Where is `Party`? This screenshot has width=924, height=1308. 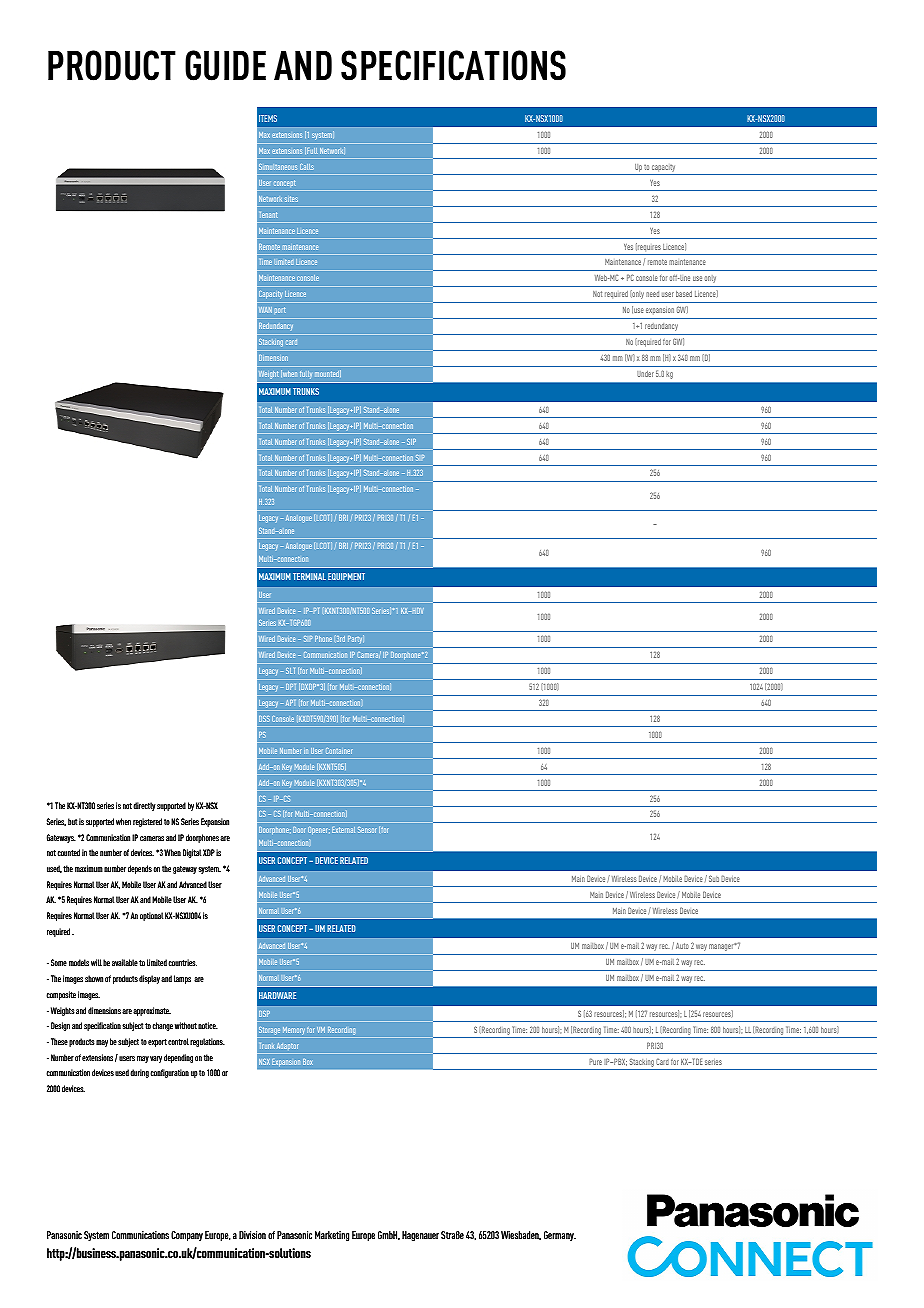
Party is located at coordinates (356, 639).
